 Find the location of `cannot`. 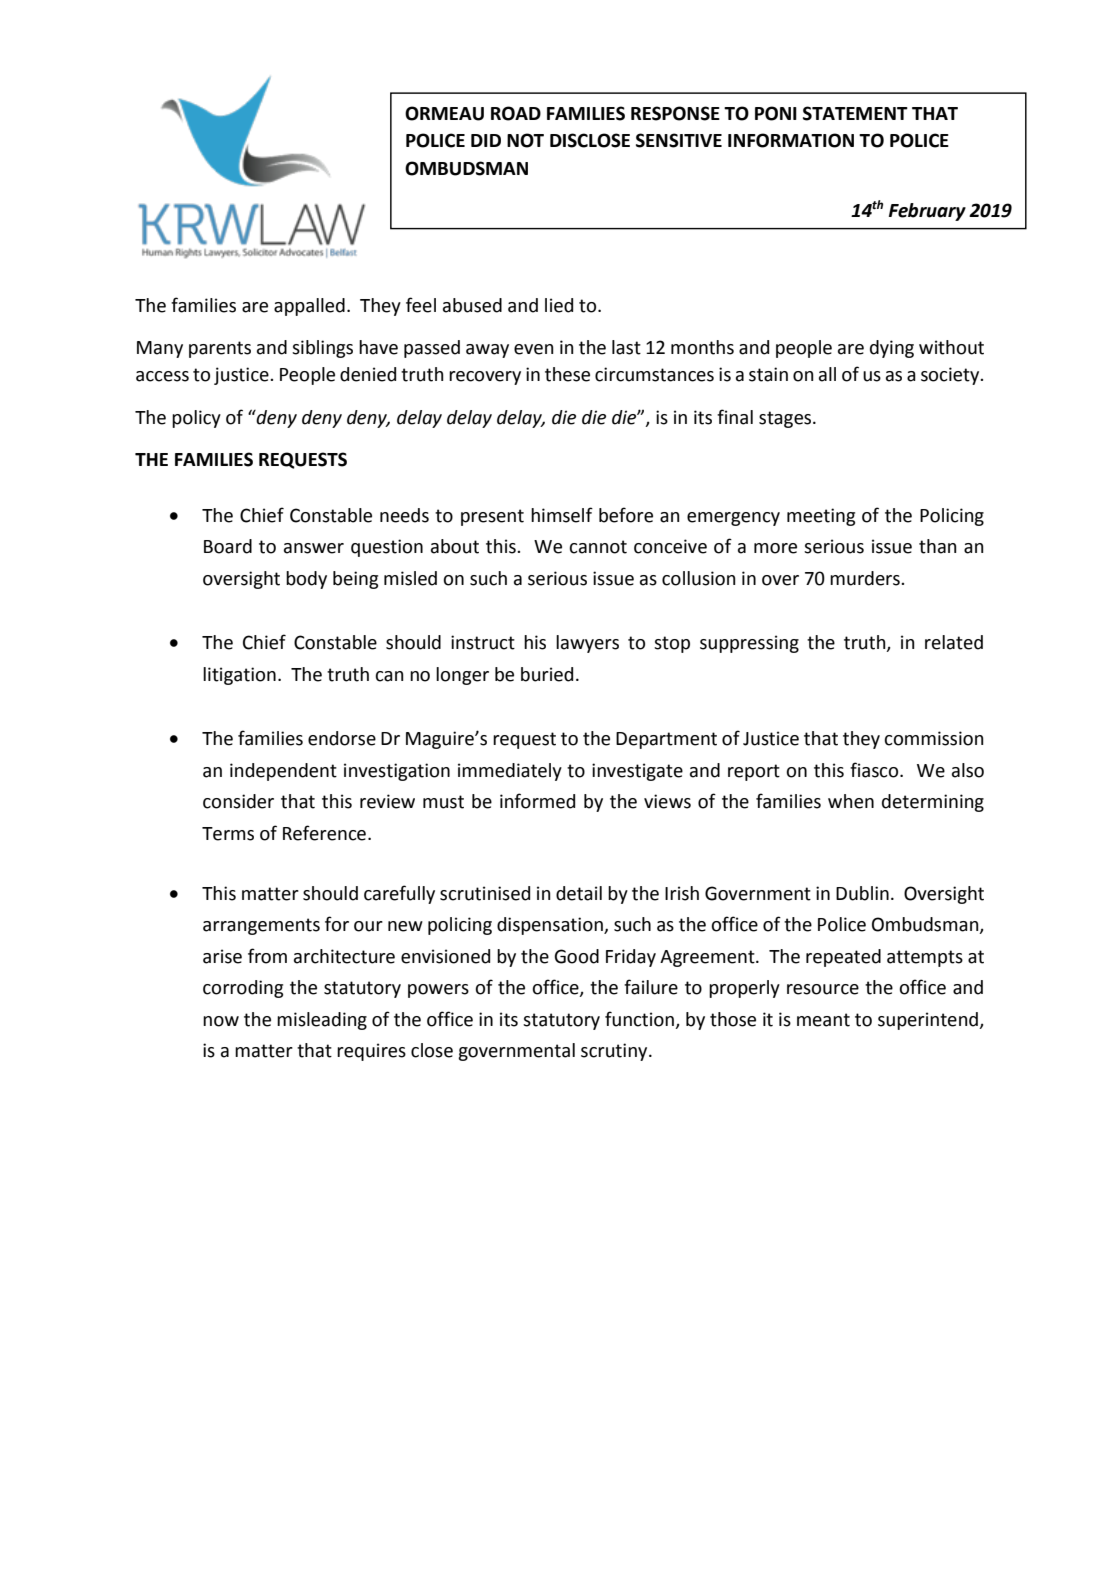

cannot is located at coordinates (598, 547).
